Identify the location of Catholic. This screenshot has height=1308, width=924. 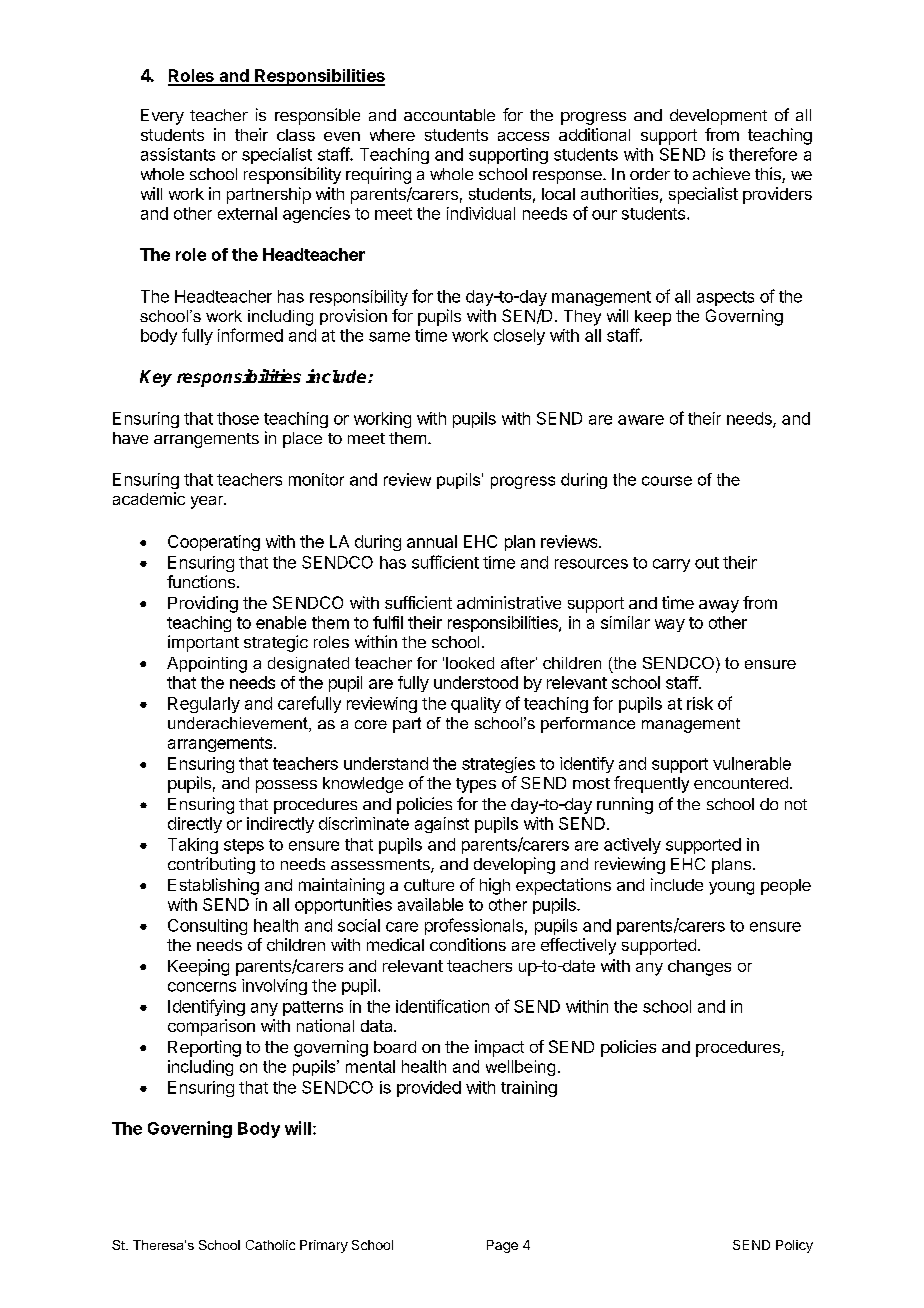
(270, 1245).
